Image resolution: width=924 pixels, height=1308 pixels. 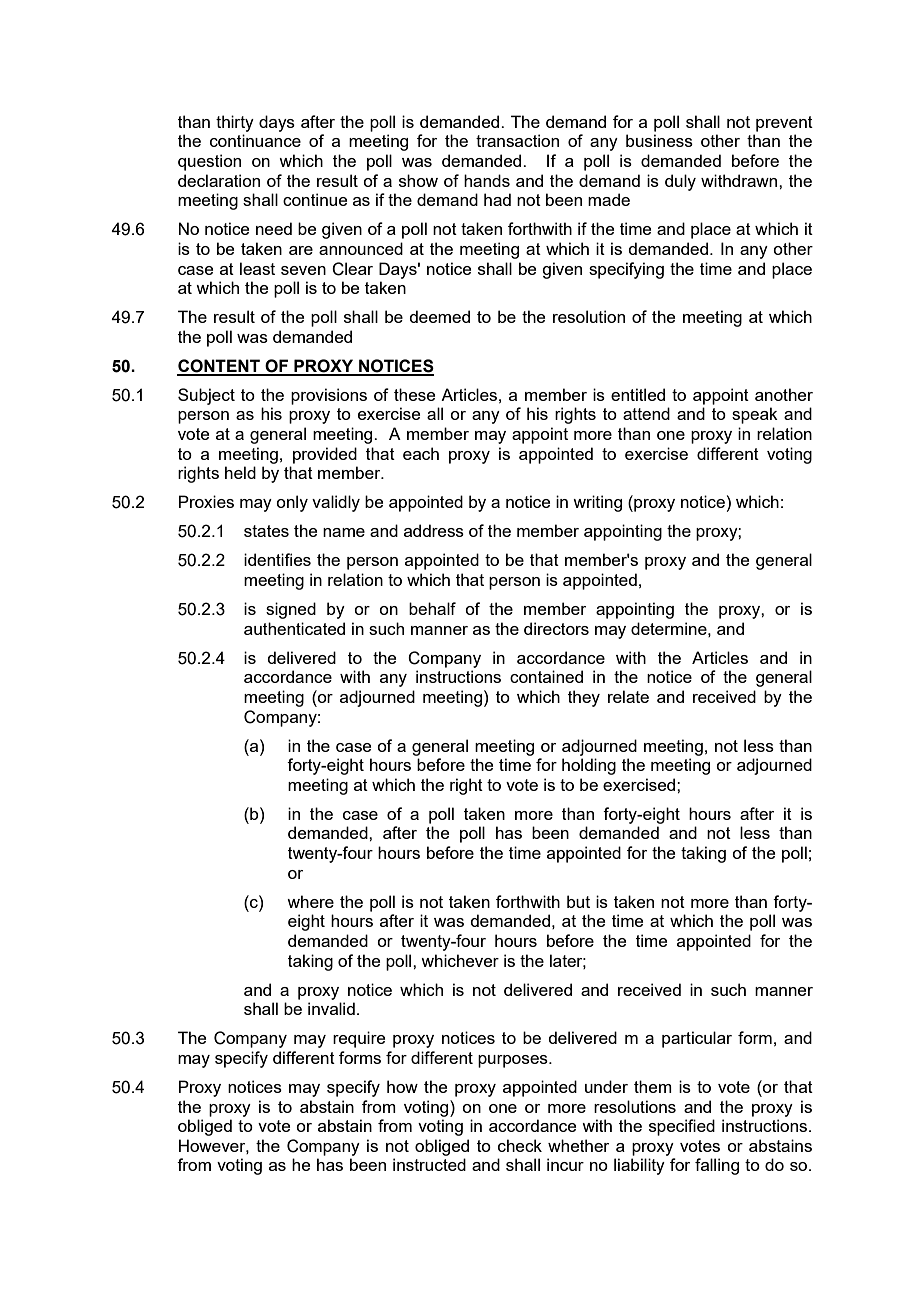 I want to click on require, so click(x=359, y=1039).
